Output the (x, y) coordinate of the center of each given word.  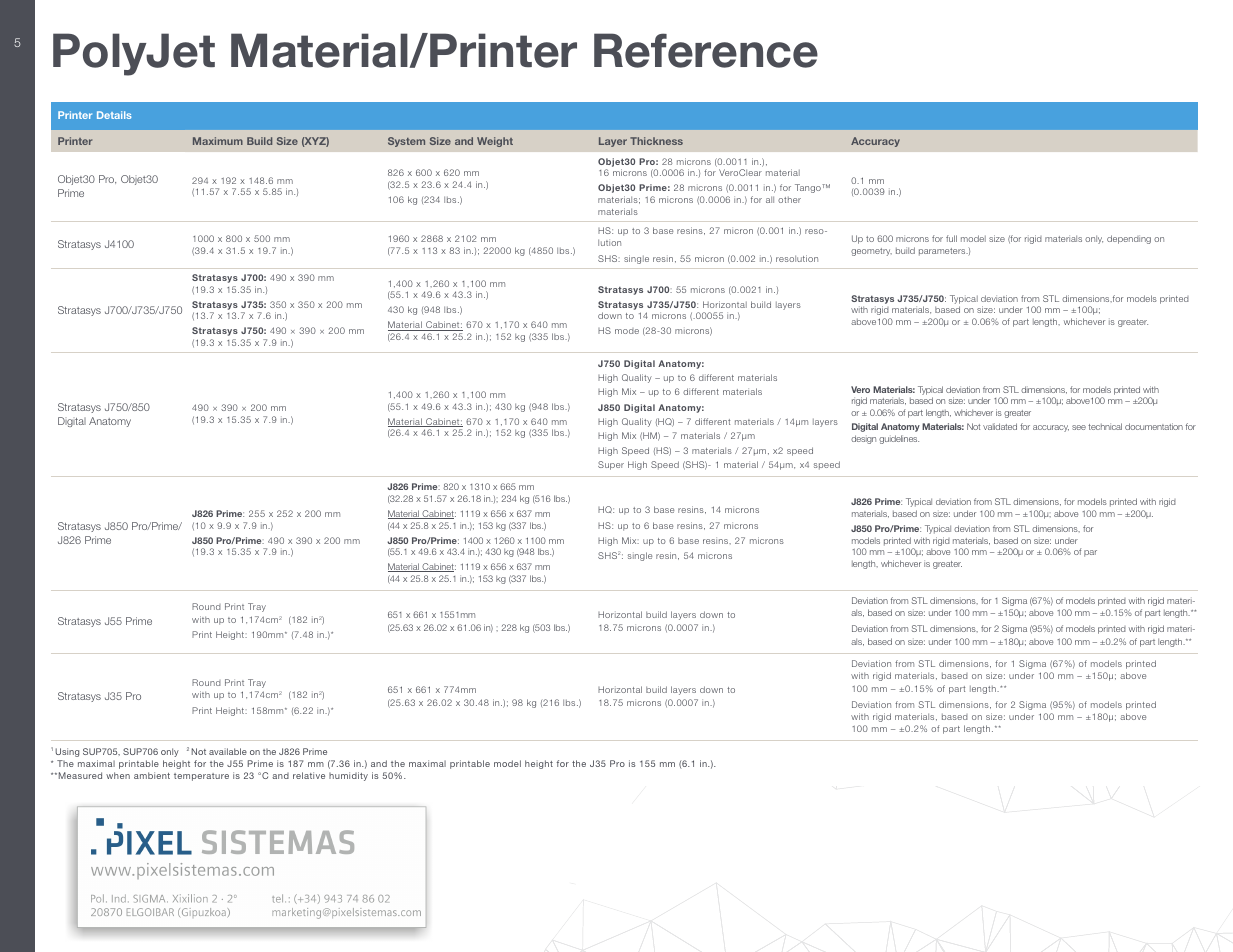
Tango (809, 188)
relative (309, 775)
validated (1000, 426)
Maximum (218, 141)
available (228, 751)
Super (611, 465)
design (863, 439)
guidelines (899, 439)
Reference (706, 50)
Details (114, 115)
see (1079, 427)
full (951, 238)
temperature (201, 777)
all (770, 199)
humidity (348, 776)
